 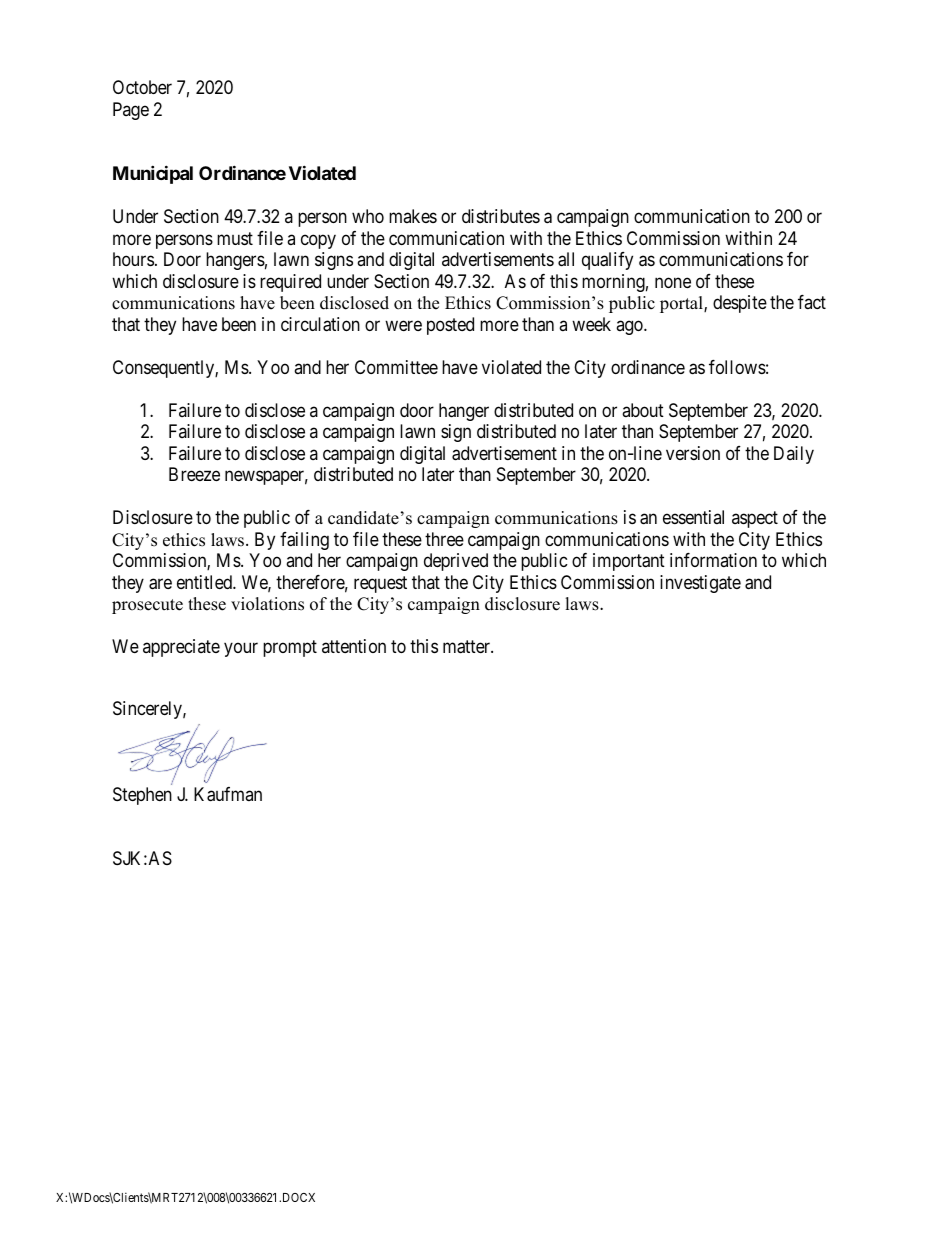 What do you see at coordinates (468, 647) in the screenshot?
I see `matter` at bounding box center [468, 647].
